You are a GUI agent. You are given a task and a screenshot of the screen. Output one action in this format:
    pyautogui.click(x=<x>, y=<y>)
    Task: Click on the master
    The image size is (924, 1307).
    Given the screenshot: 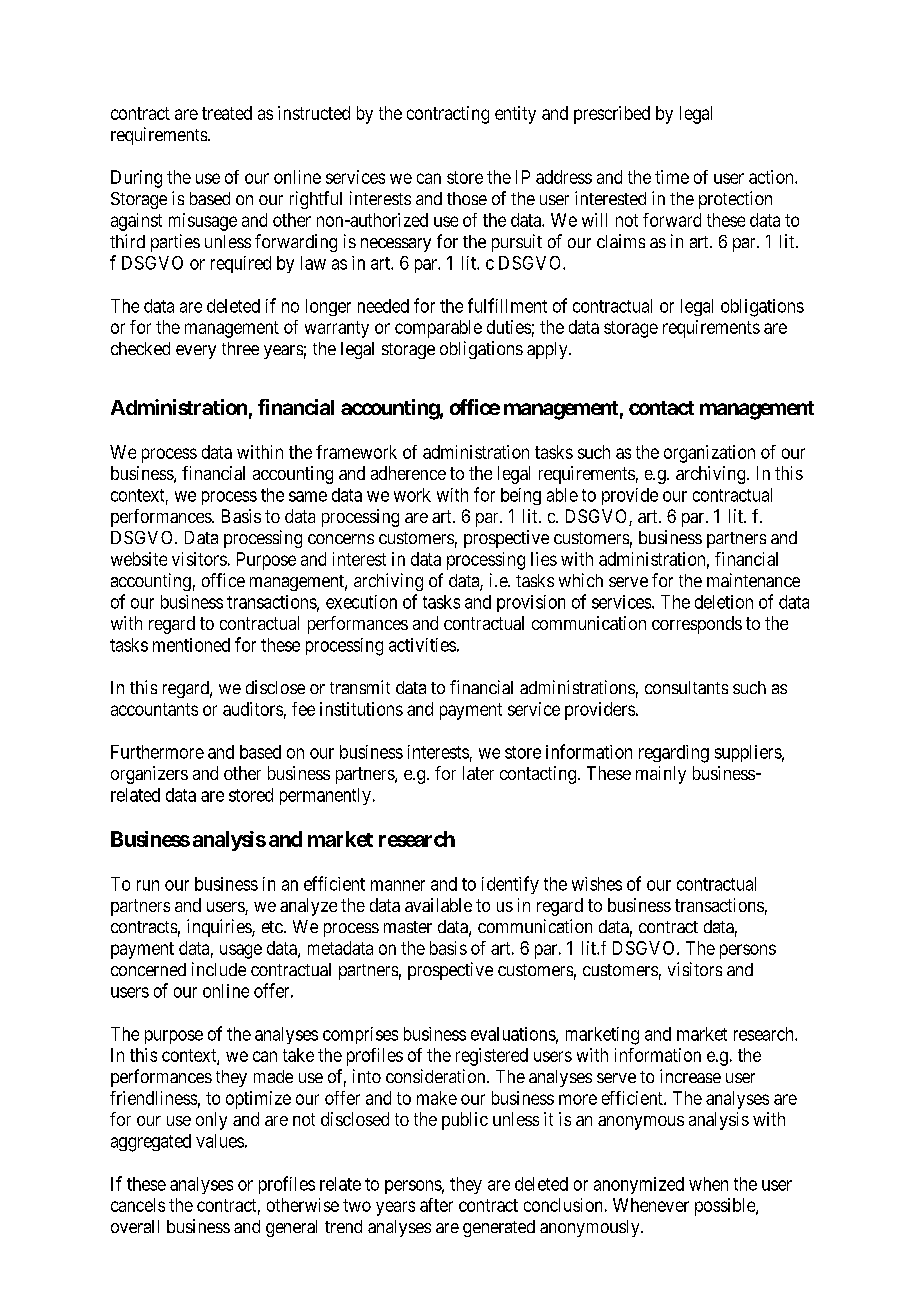 What is the action you would take?
    pyautogui.click(x=408, y=927)
